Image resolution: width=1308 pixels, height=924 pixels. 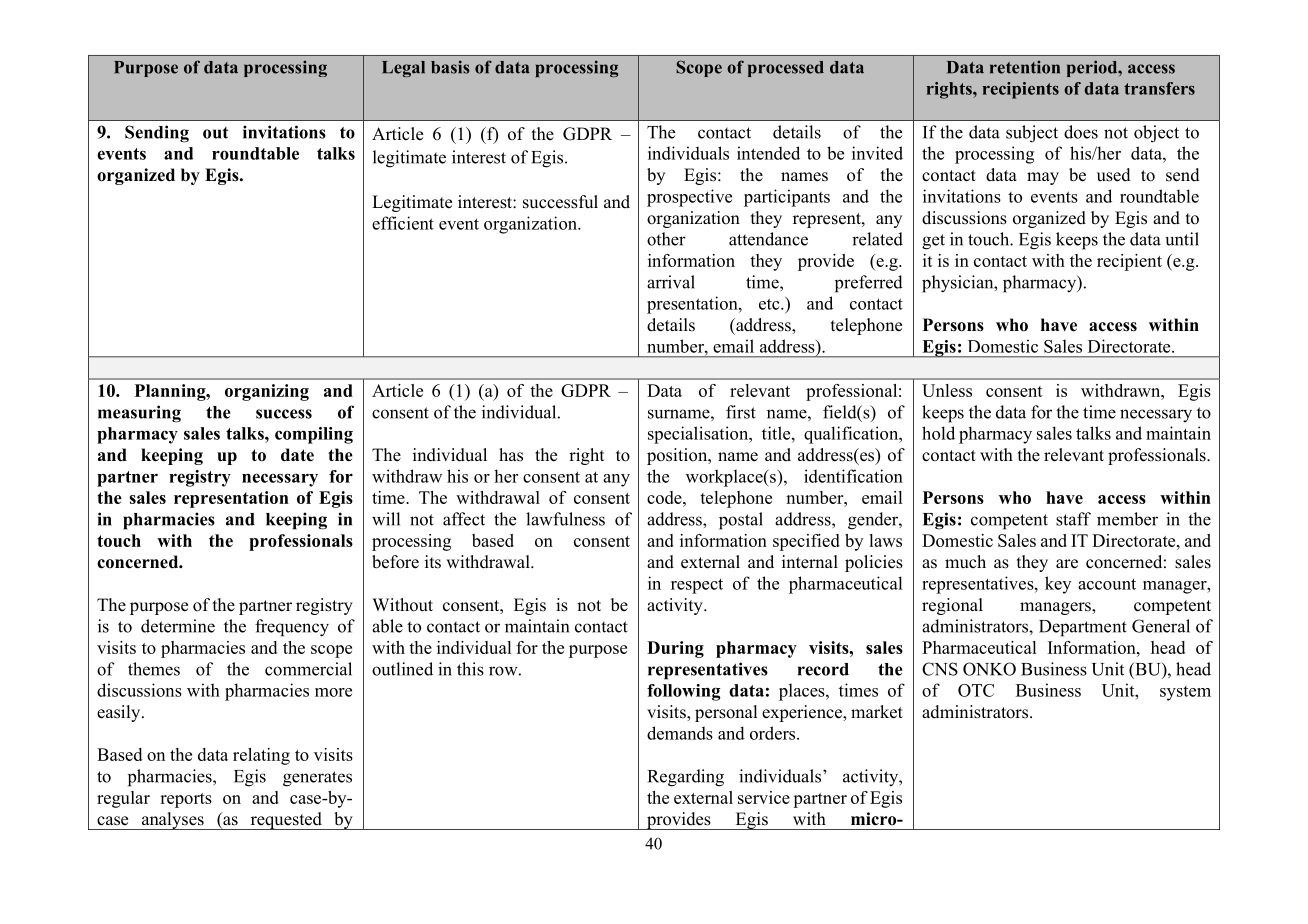 What do you see at coordinates (1025, 67) in the screenshot?
I see `retention` at bounding box center [1025, 67].
